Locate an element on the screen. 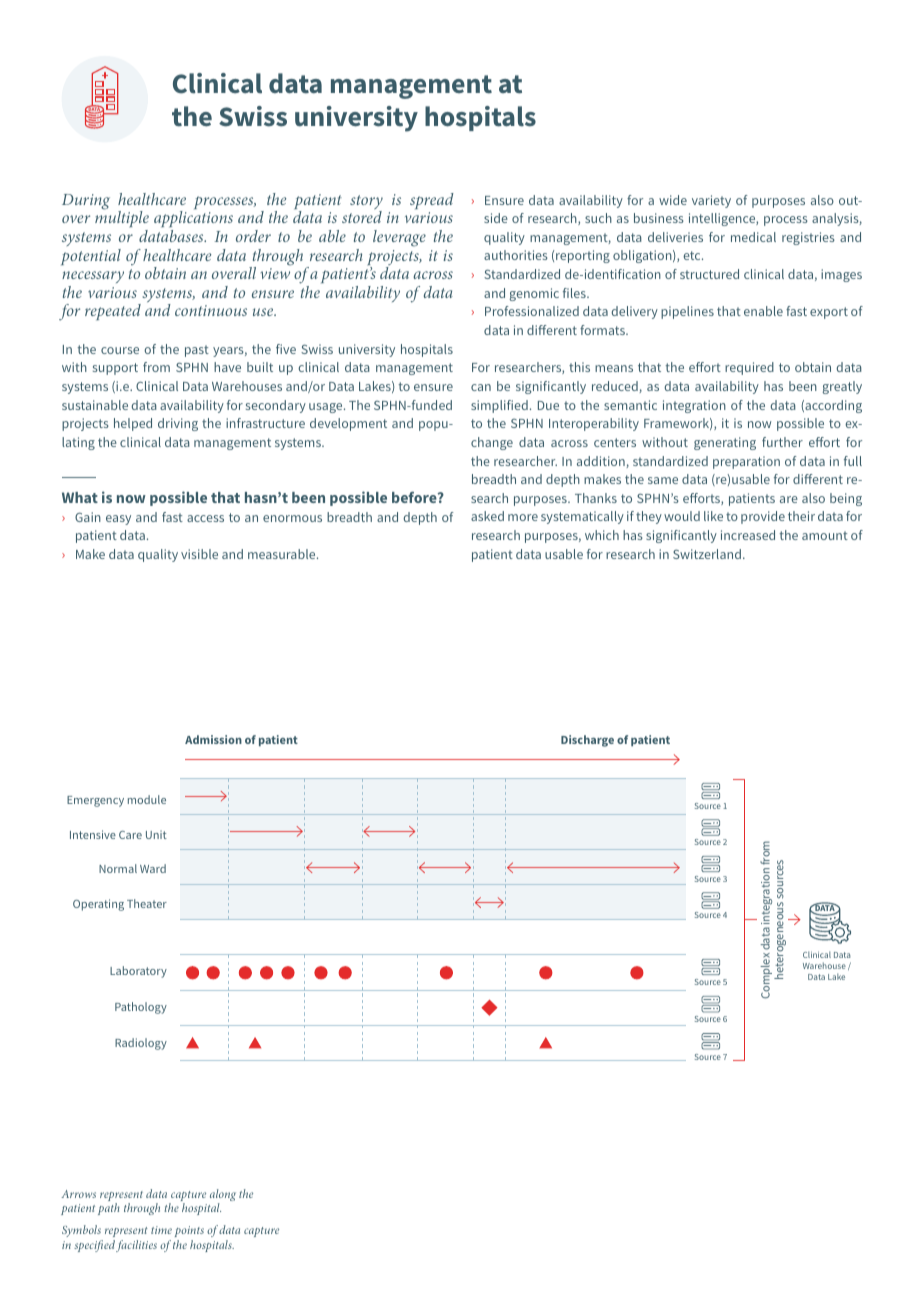  Ward is located at coordinates (153, 868).
